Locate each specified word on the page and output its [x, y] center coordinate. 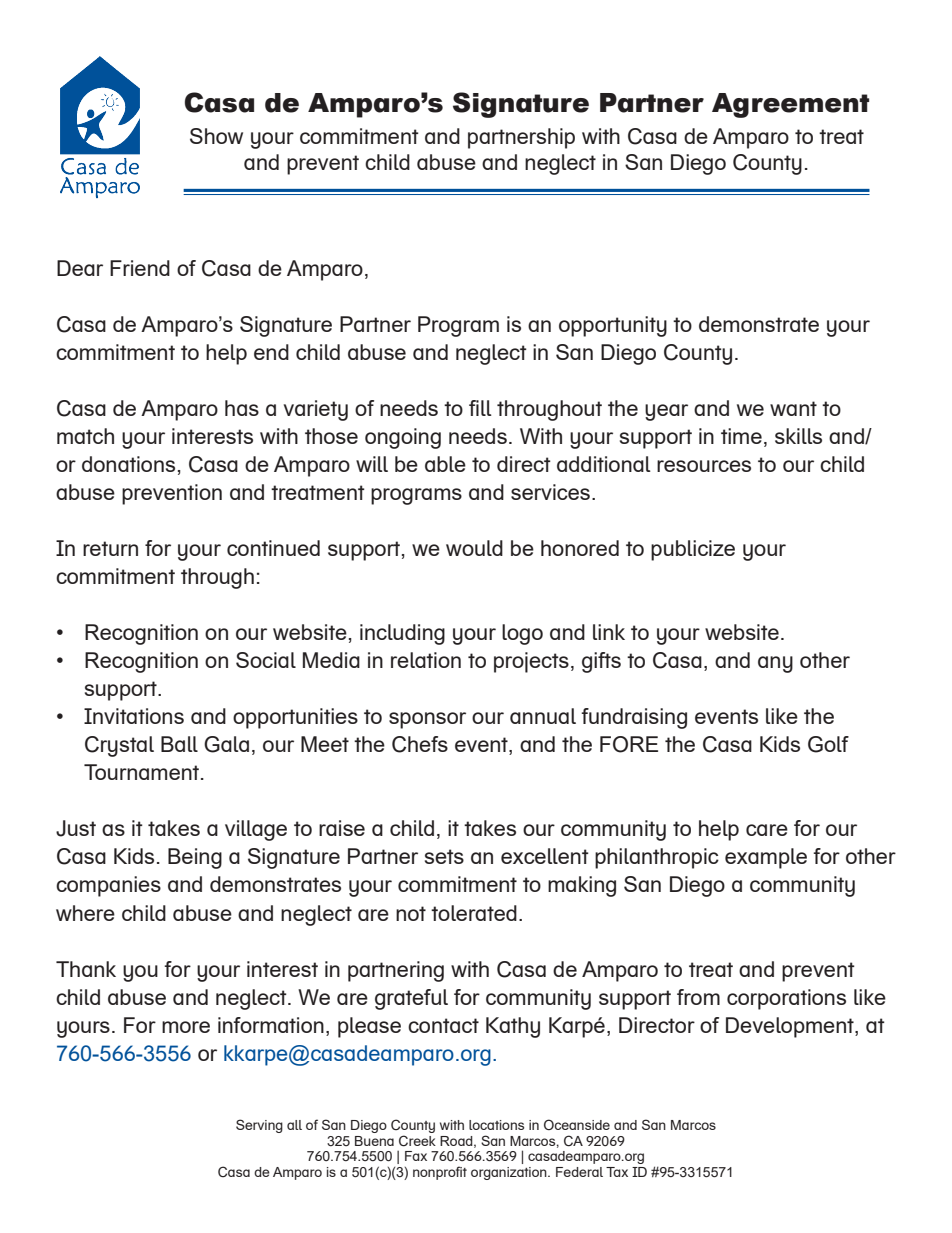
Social [266, 660]
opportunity [613, 326]
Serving [259, 1126]
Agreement [790, 105]
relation [426, 660]
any [775, 664]
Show [216, 136]
